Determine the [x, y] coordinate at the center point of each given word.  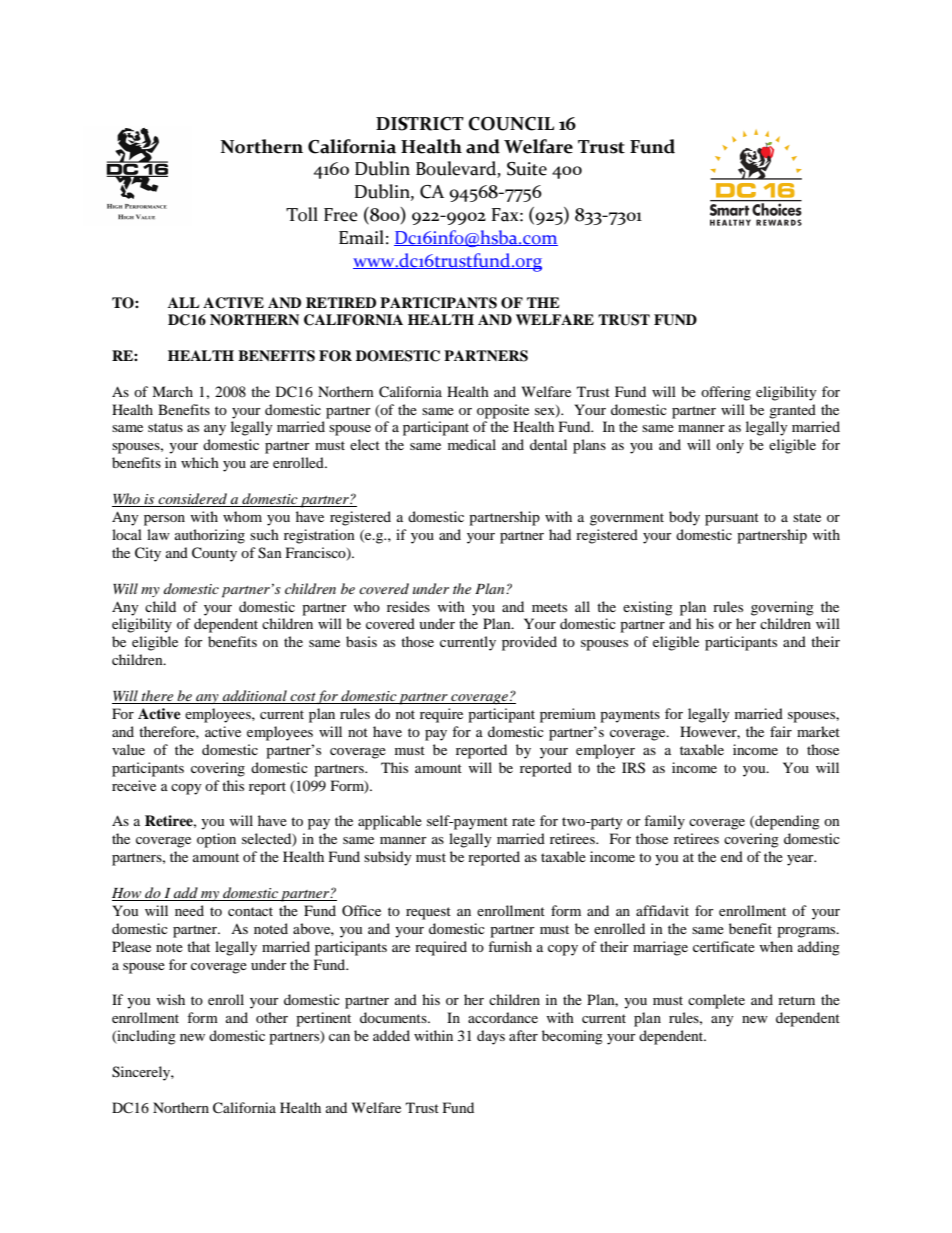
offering [726, 393]
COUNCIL [511, 124]
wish [170, 999]
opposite [503, 411]
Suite [527, 169]
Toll [302, 214]
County [214, 554]
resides [408, 606]
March [172, 391]
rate [523, 821]
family [664, 822]
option [216, 840]
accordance [503, 1017]
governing [782, 608]
